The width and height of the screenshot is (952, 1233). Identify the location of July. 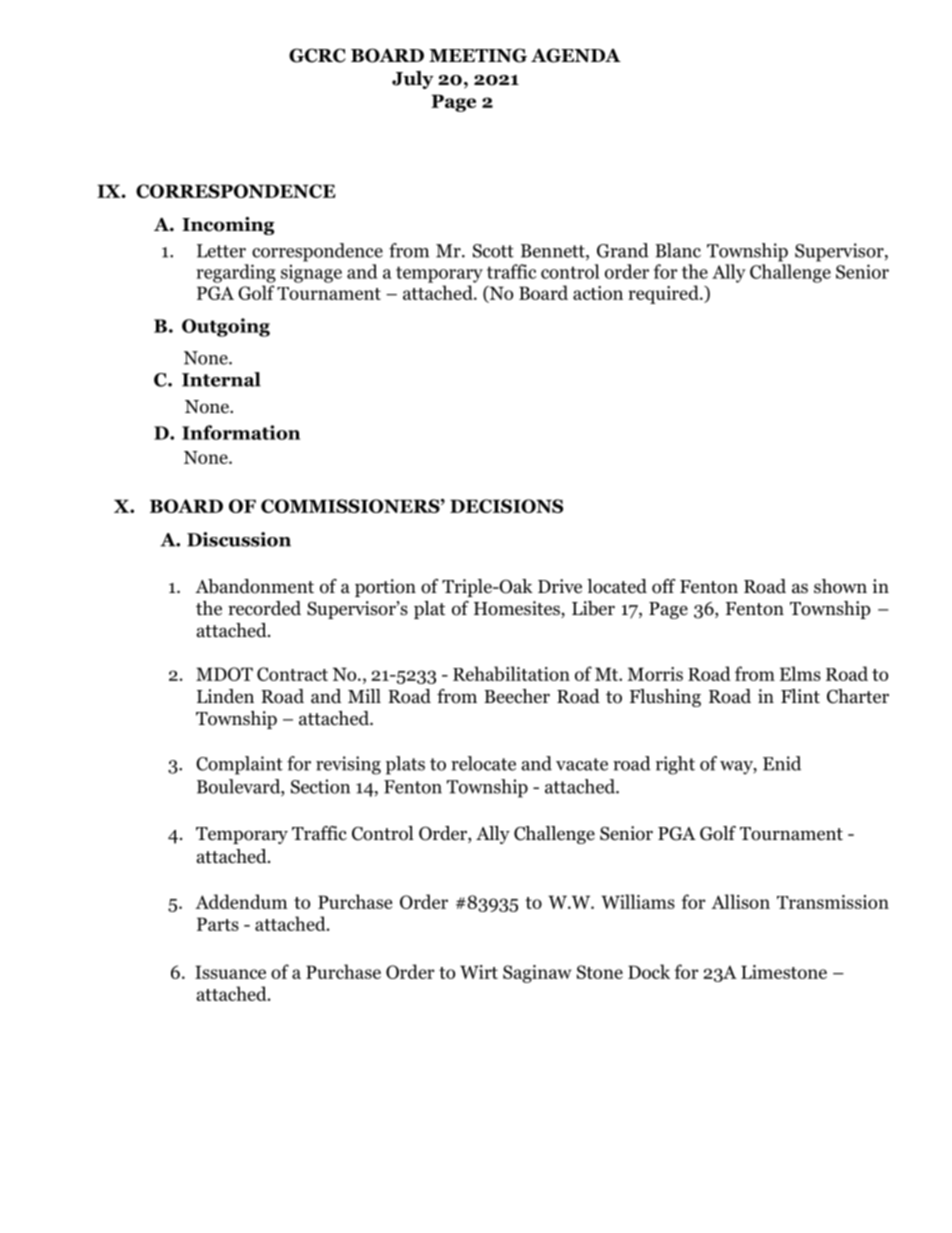
(413, 80).
